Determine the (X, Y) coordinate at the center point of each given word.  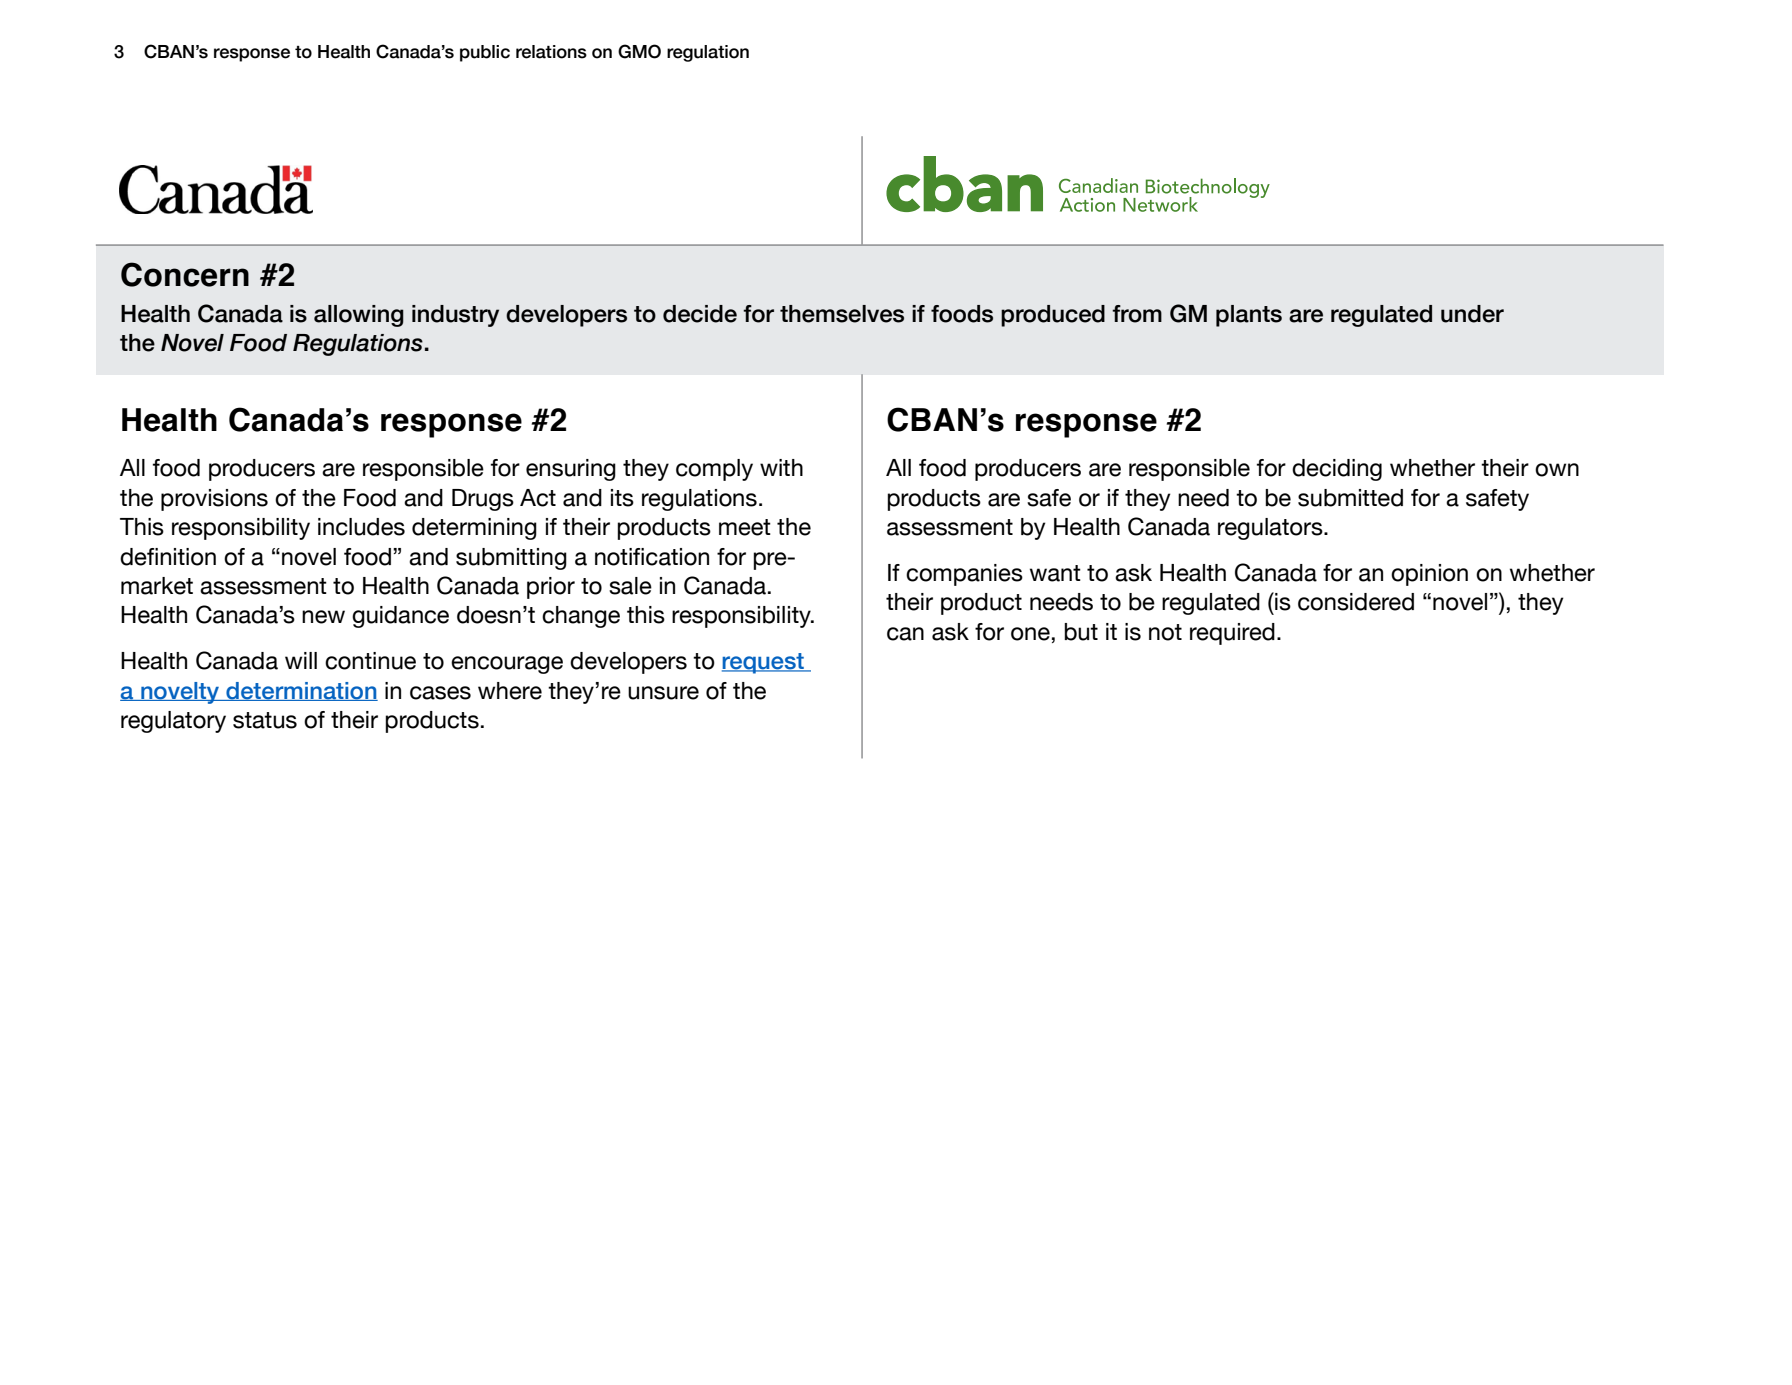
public (485, 53)
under (1472, 314)
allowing (359, 316)
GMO (639, 51)
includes (361, 527)
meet (745, 527)
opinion (1429, 575)
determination (301, 691)
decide (700, 314)
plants (1249, 316)
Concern (185, 274)
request (764, 663)
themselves (842, 314)
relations (551, 52)
